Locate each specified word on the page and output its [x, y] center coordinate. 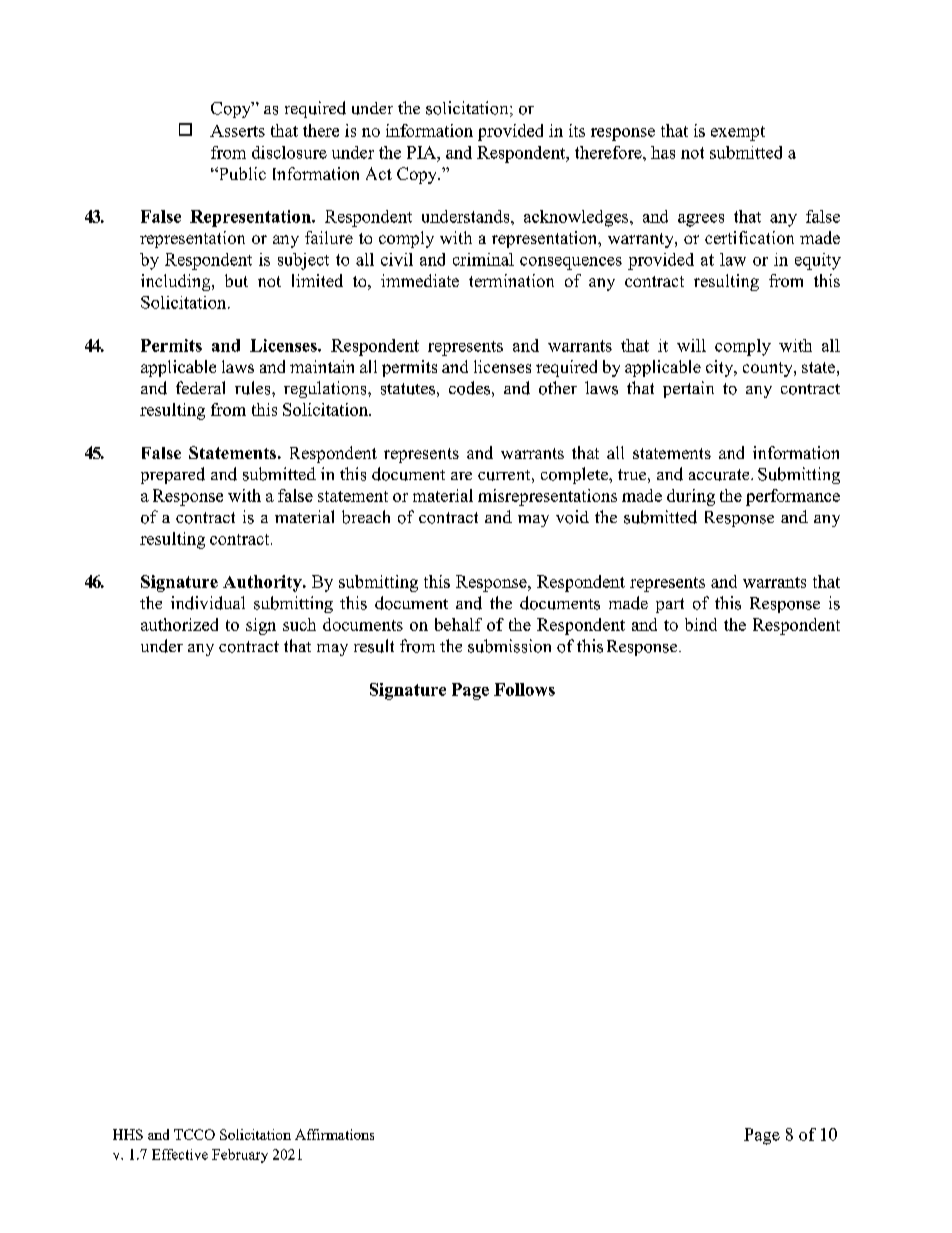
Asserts [237, 131]
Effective [180, 1154]
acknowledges [577, 218]
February [240, 1156]
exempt [738, 133]
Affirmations [334, 1134]
